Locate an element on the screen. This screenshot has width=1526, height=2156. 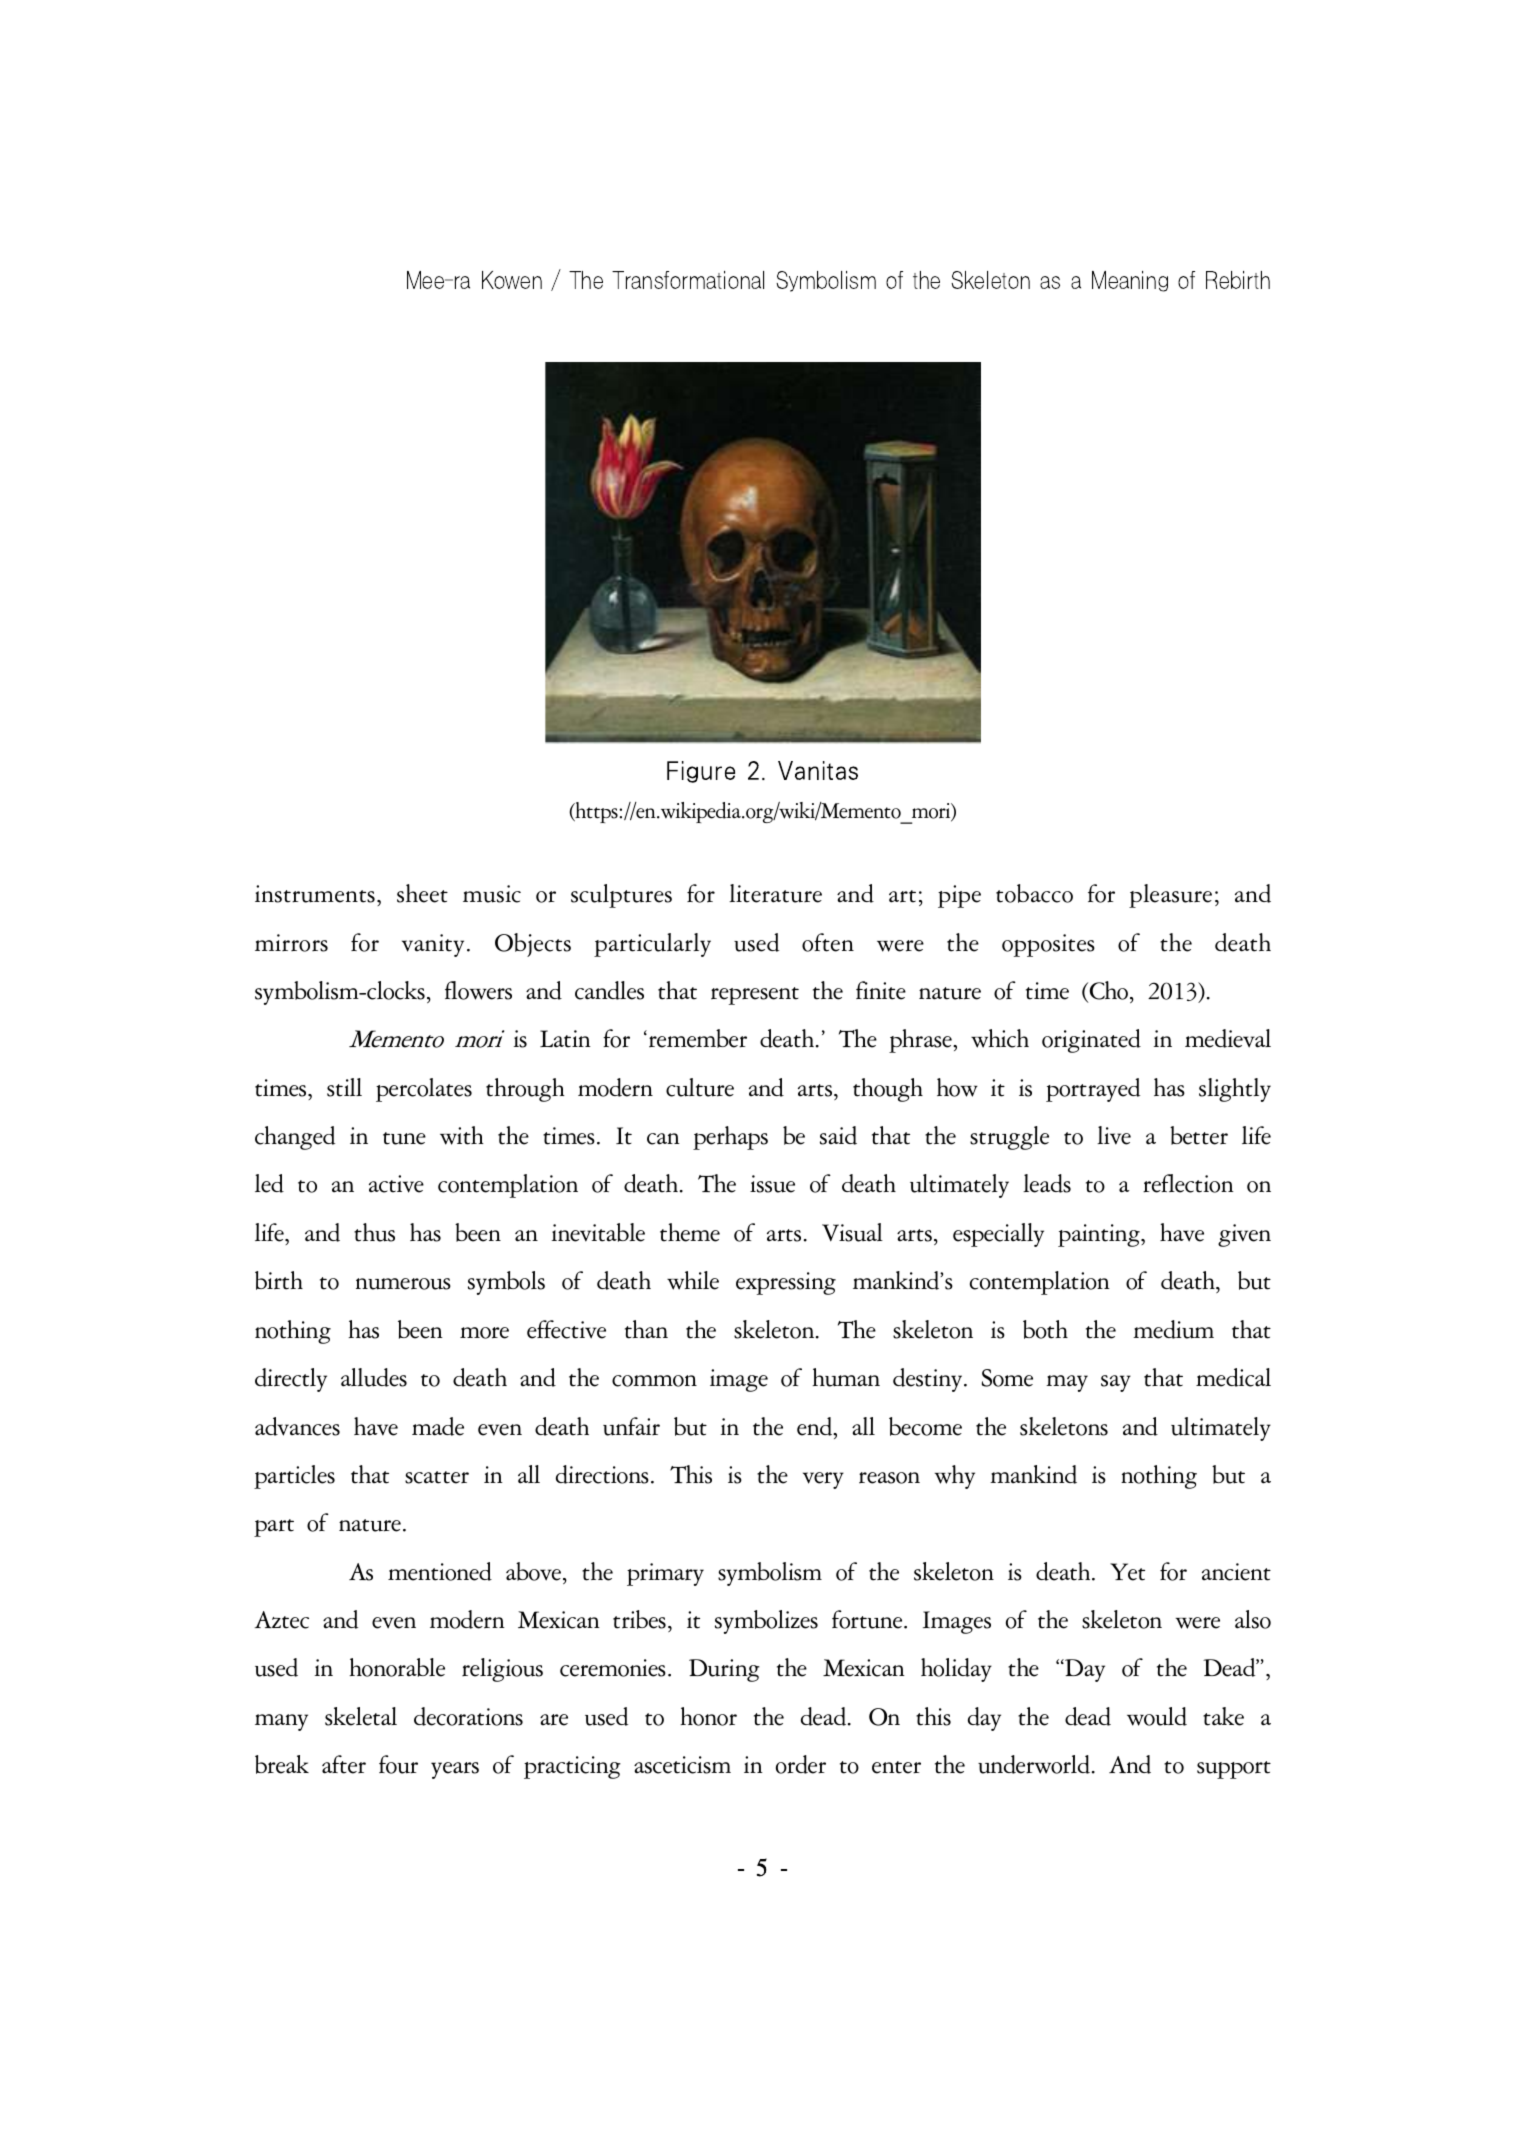
order is located at coordinates (801, 1764).
